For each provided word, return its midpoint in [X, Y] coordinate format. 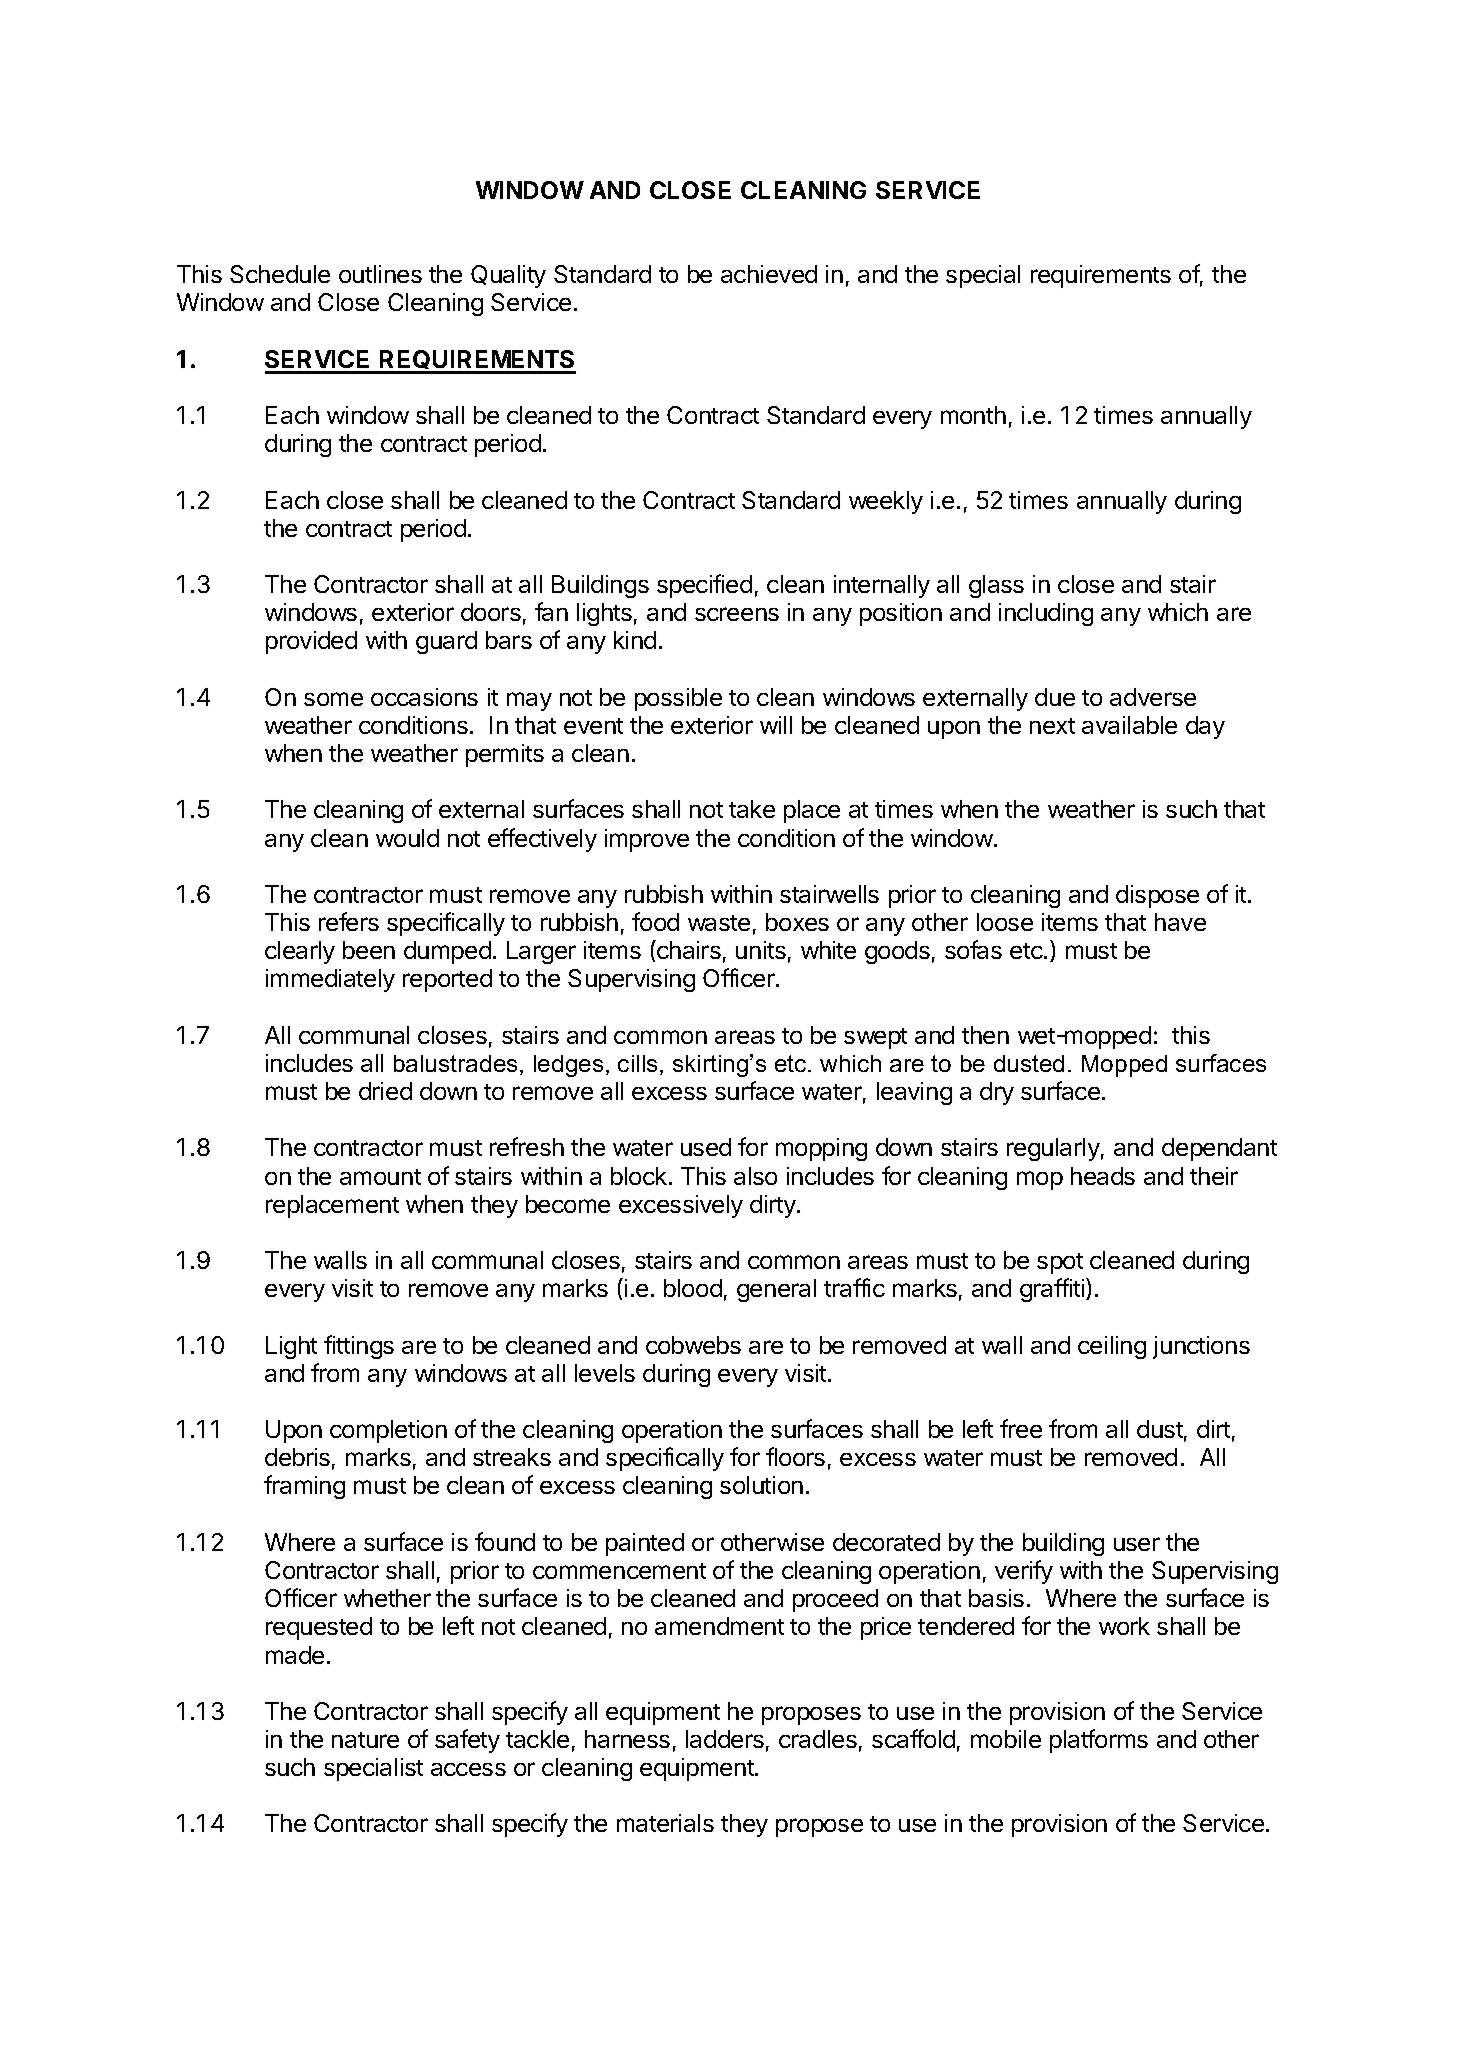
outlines [380, 274]
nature [365, 1740]
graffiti [1053, 1290]
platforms [1099, 1741]
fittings [359, 1347]
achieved [769, 274]
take [752, 809]
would [407, 838]
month [973, 415]
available [1129, 725]
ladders [725, 1739]
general [776, 1290]
